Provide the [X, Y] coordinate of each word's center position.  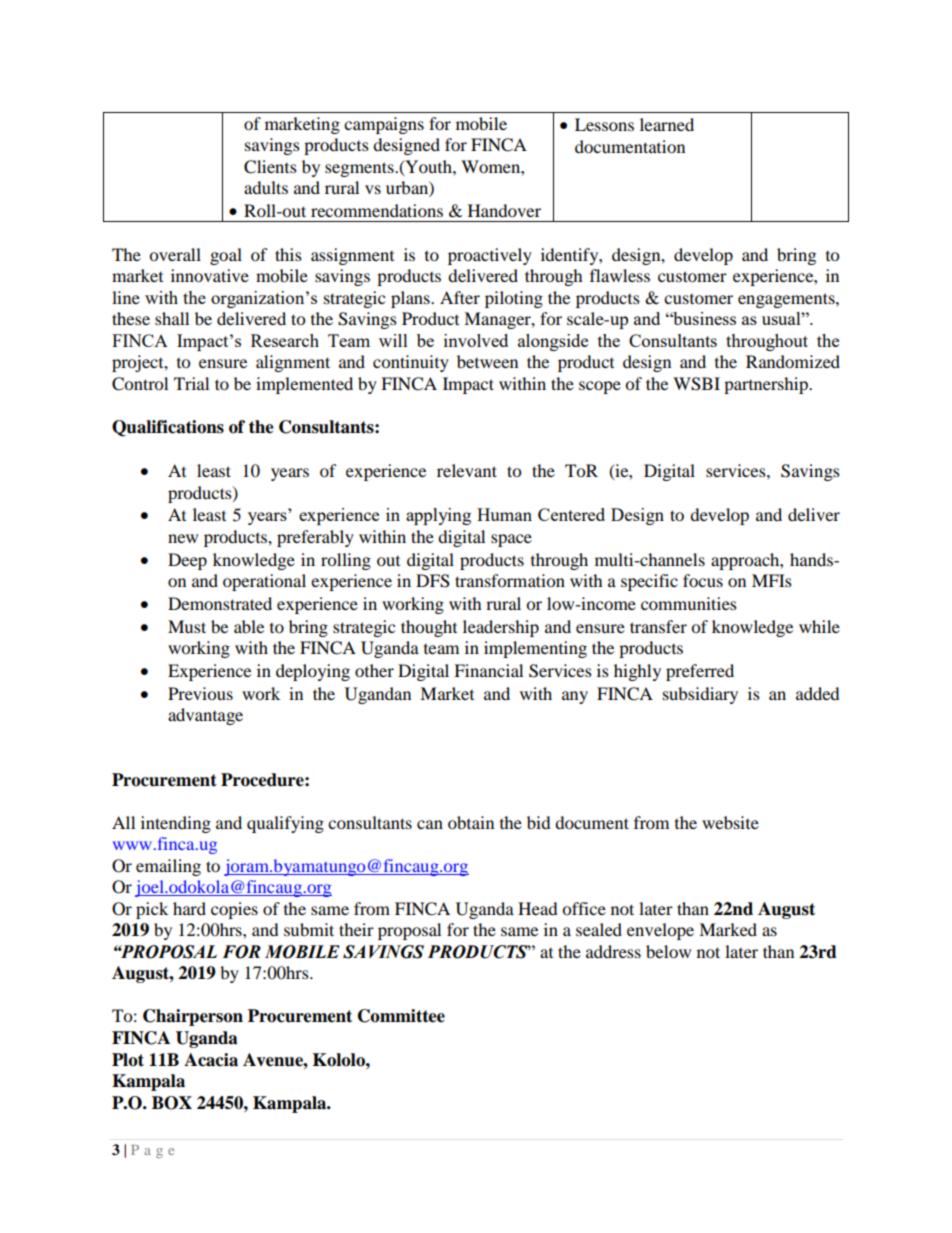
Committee [401, 1016]
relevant [467, 470]
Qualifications [168, 428]
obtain [471, 822]
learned [667, 124]
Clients [270, 167]
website [730, 822]
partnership [767, 385]
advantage [205, 716]
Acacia [211, 1060]
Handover [504, 210]
